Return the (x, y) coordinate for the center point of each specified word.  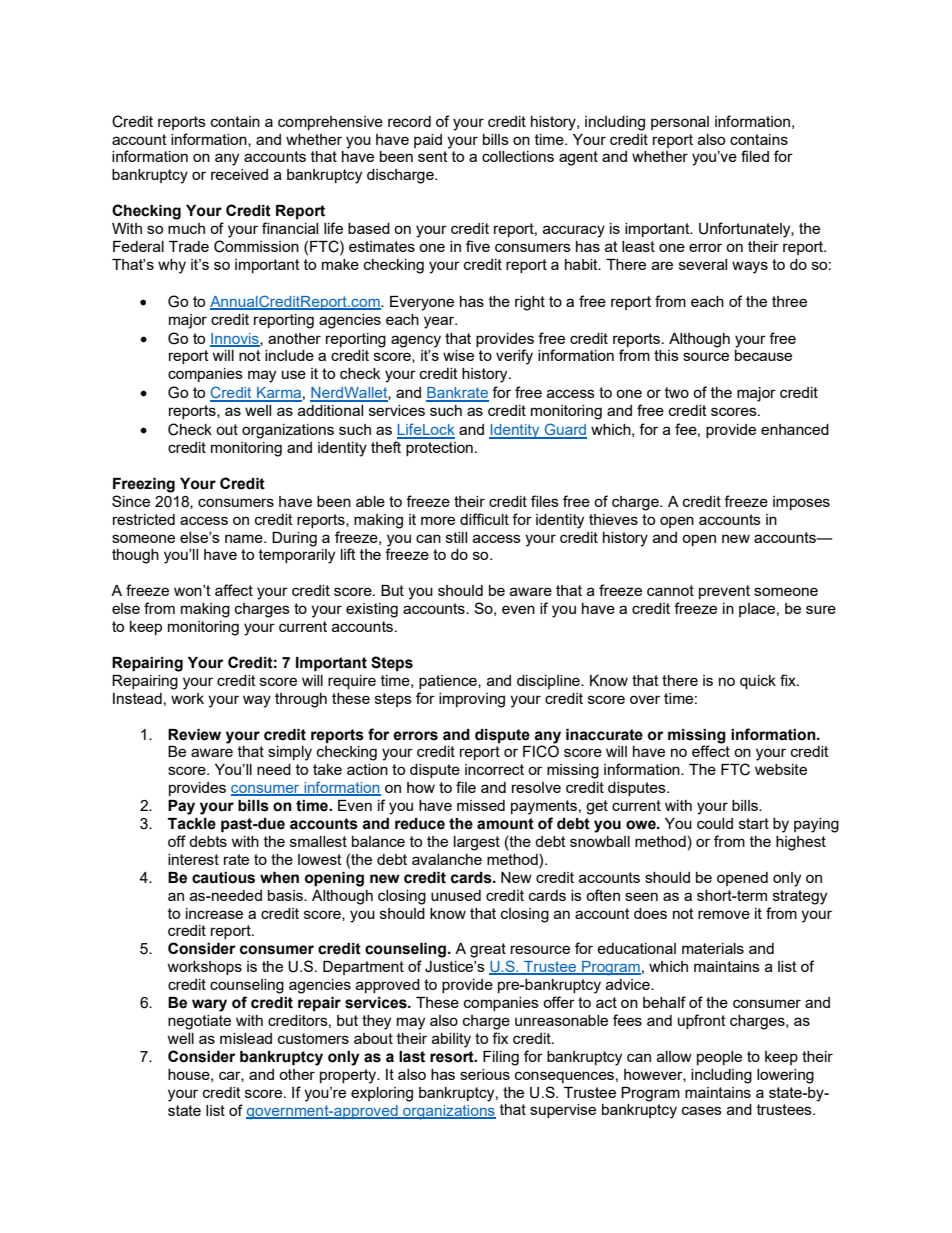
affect (234, 590)
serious (485, 1074)
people (719, 1058)
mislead (246, 1038)
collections (518, 156)
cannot (670, 590)
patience (449, 682)
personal (680, 123)
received (239, 174)
